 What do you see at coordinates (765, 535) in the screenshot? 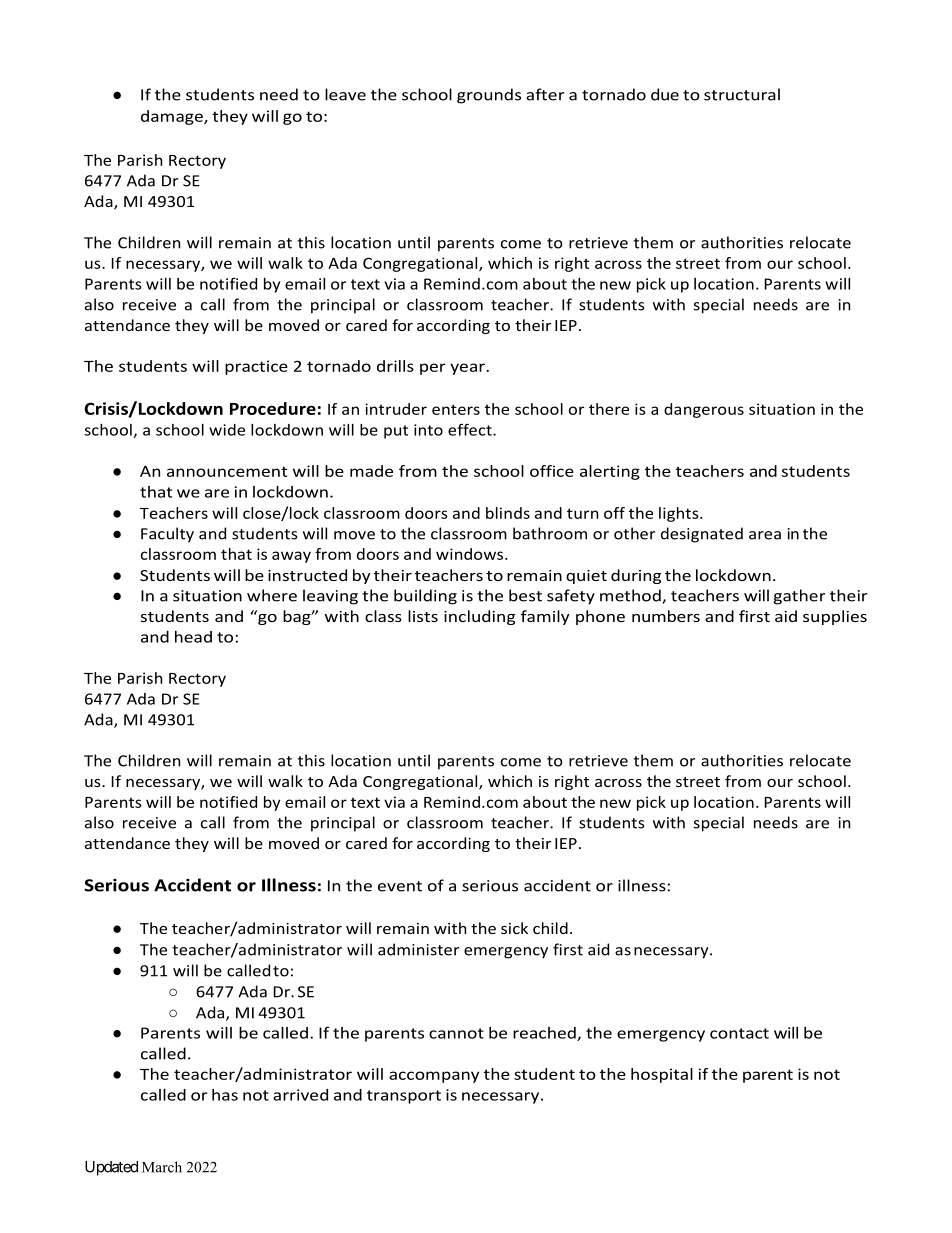
I see `area` at bounding box center [765, 535].
